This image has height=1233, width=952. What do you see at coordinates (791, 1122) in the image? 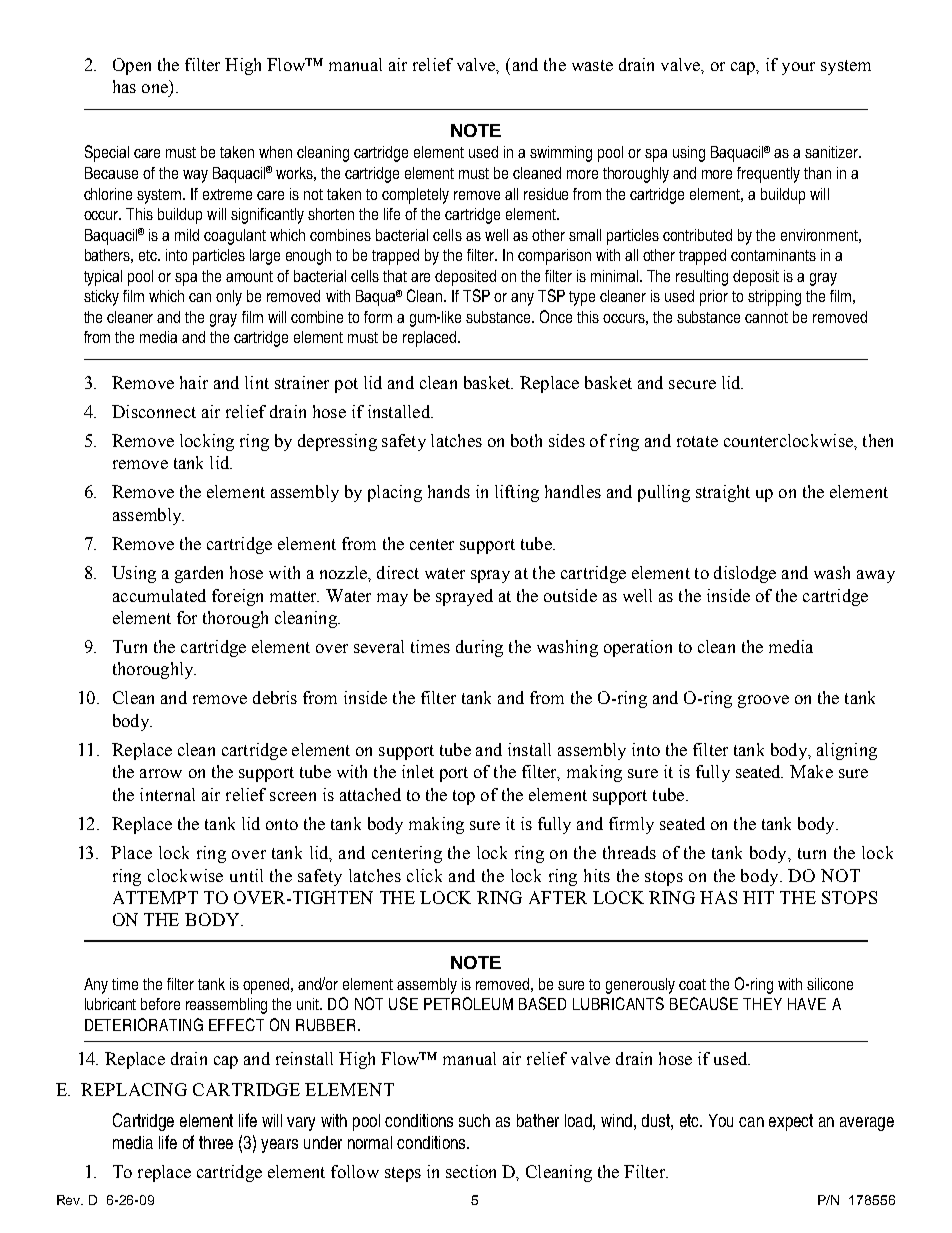
I see `expect` at bounding box center [791, 1122].
